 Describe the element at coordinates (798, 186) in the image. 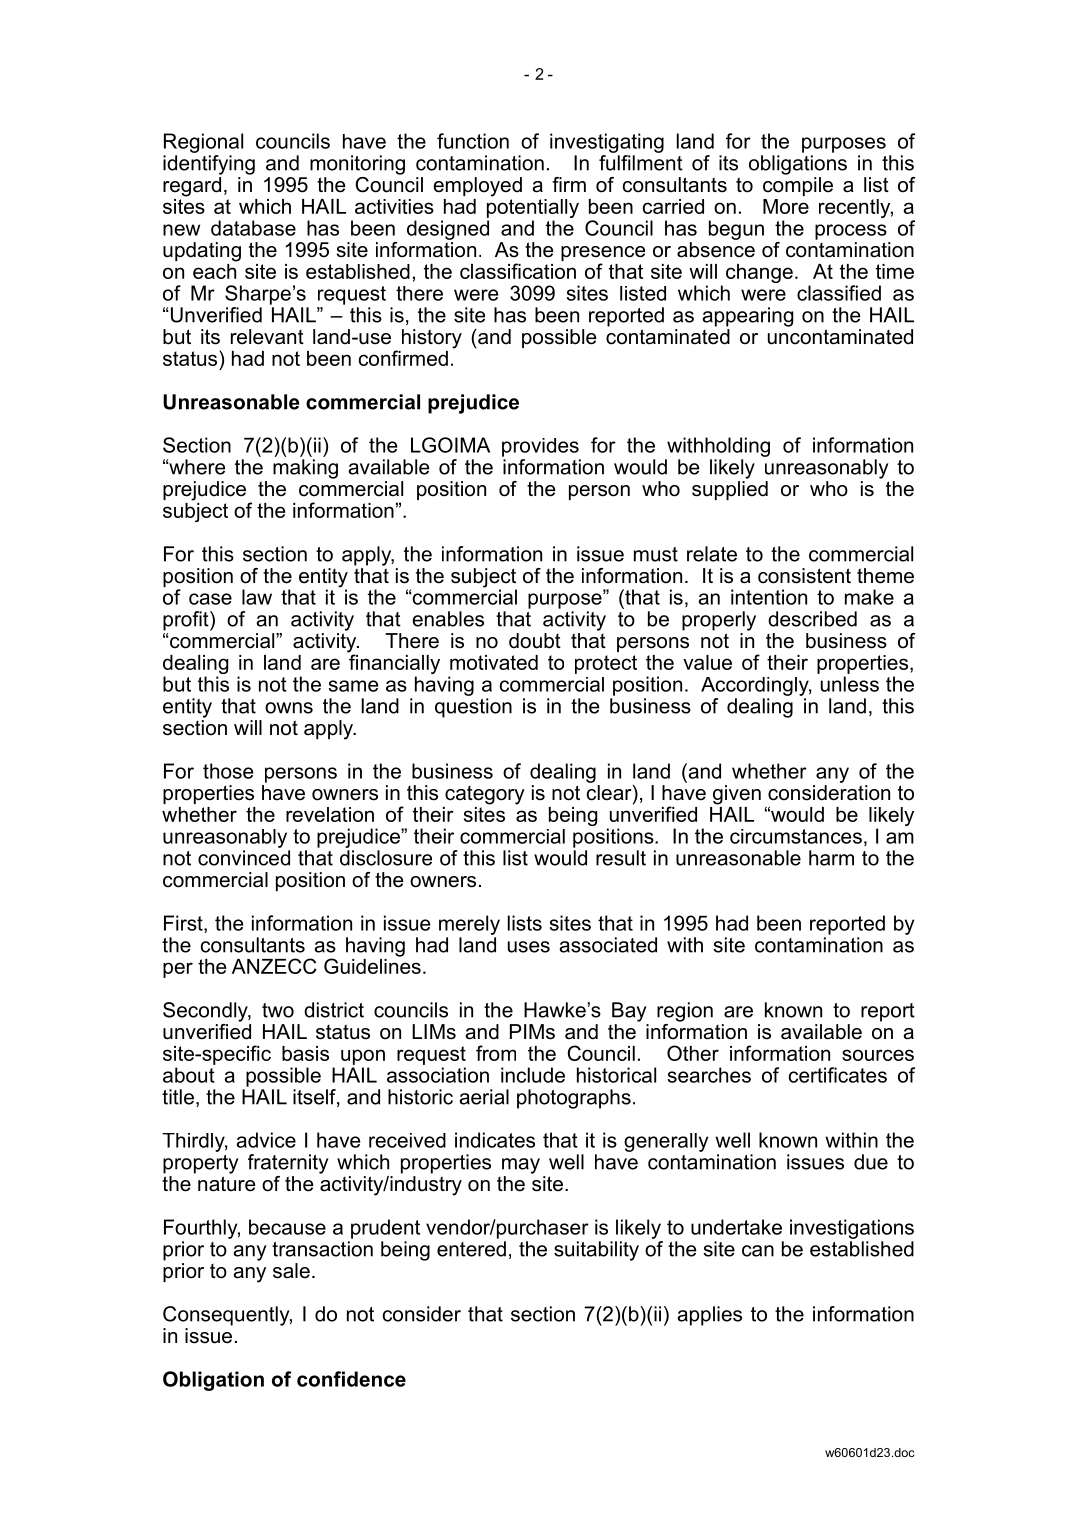

I see `compile` at that location.
